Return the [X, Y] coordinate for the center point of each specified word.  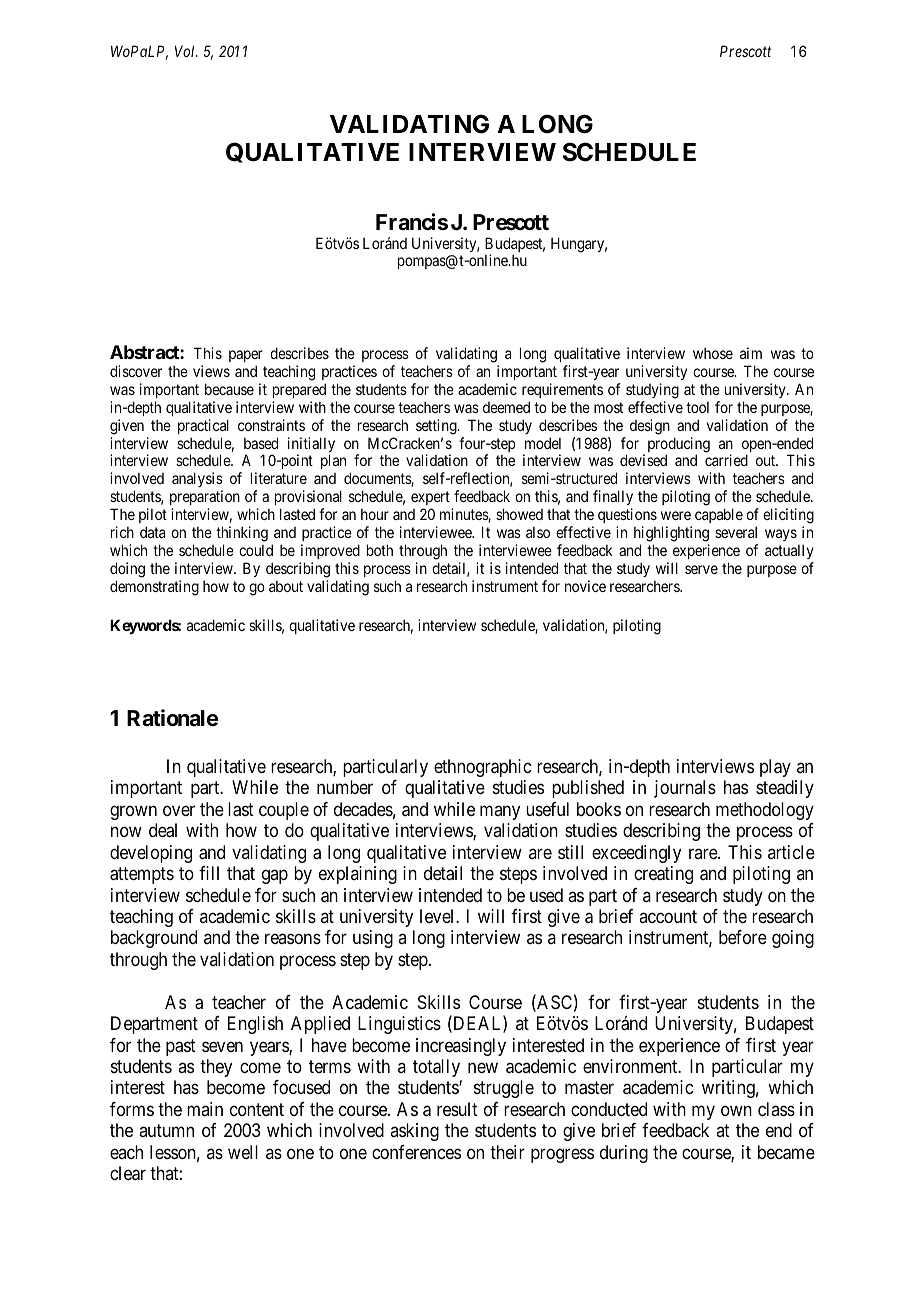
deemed [506, 407]
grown [133, 812]
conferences [416, 1152]
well [243, 1152]
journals [685, 789]
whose [713, 353]
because [229, 389]
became [786, 1152]
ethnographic [482, 768]
